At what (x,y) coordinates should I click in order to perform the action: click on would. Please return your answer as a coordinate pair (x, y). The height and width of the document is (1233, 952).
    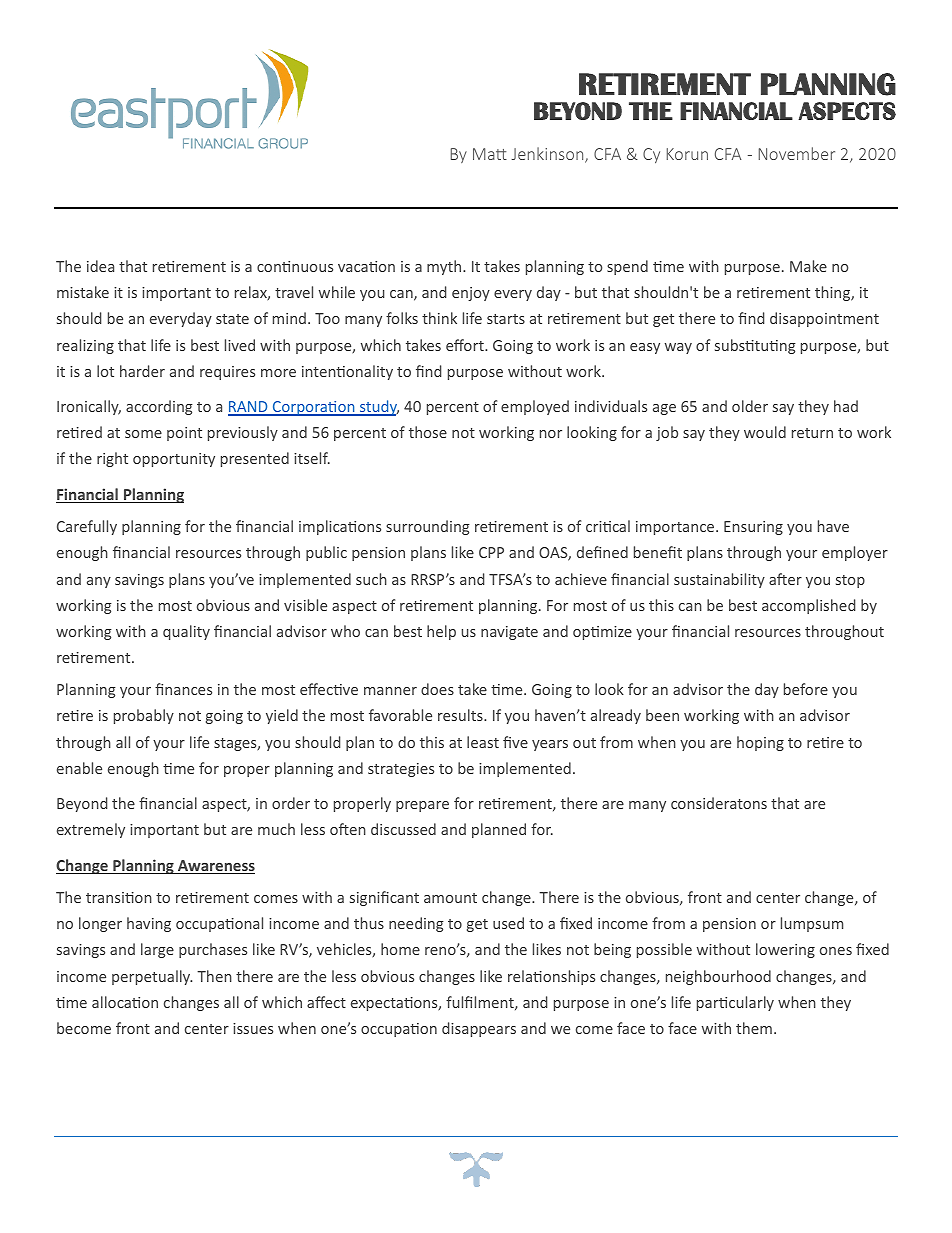
    Looking at the image, I should click on (765, 432).
